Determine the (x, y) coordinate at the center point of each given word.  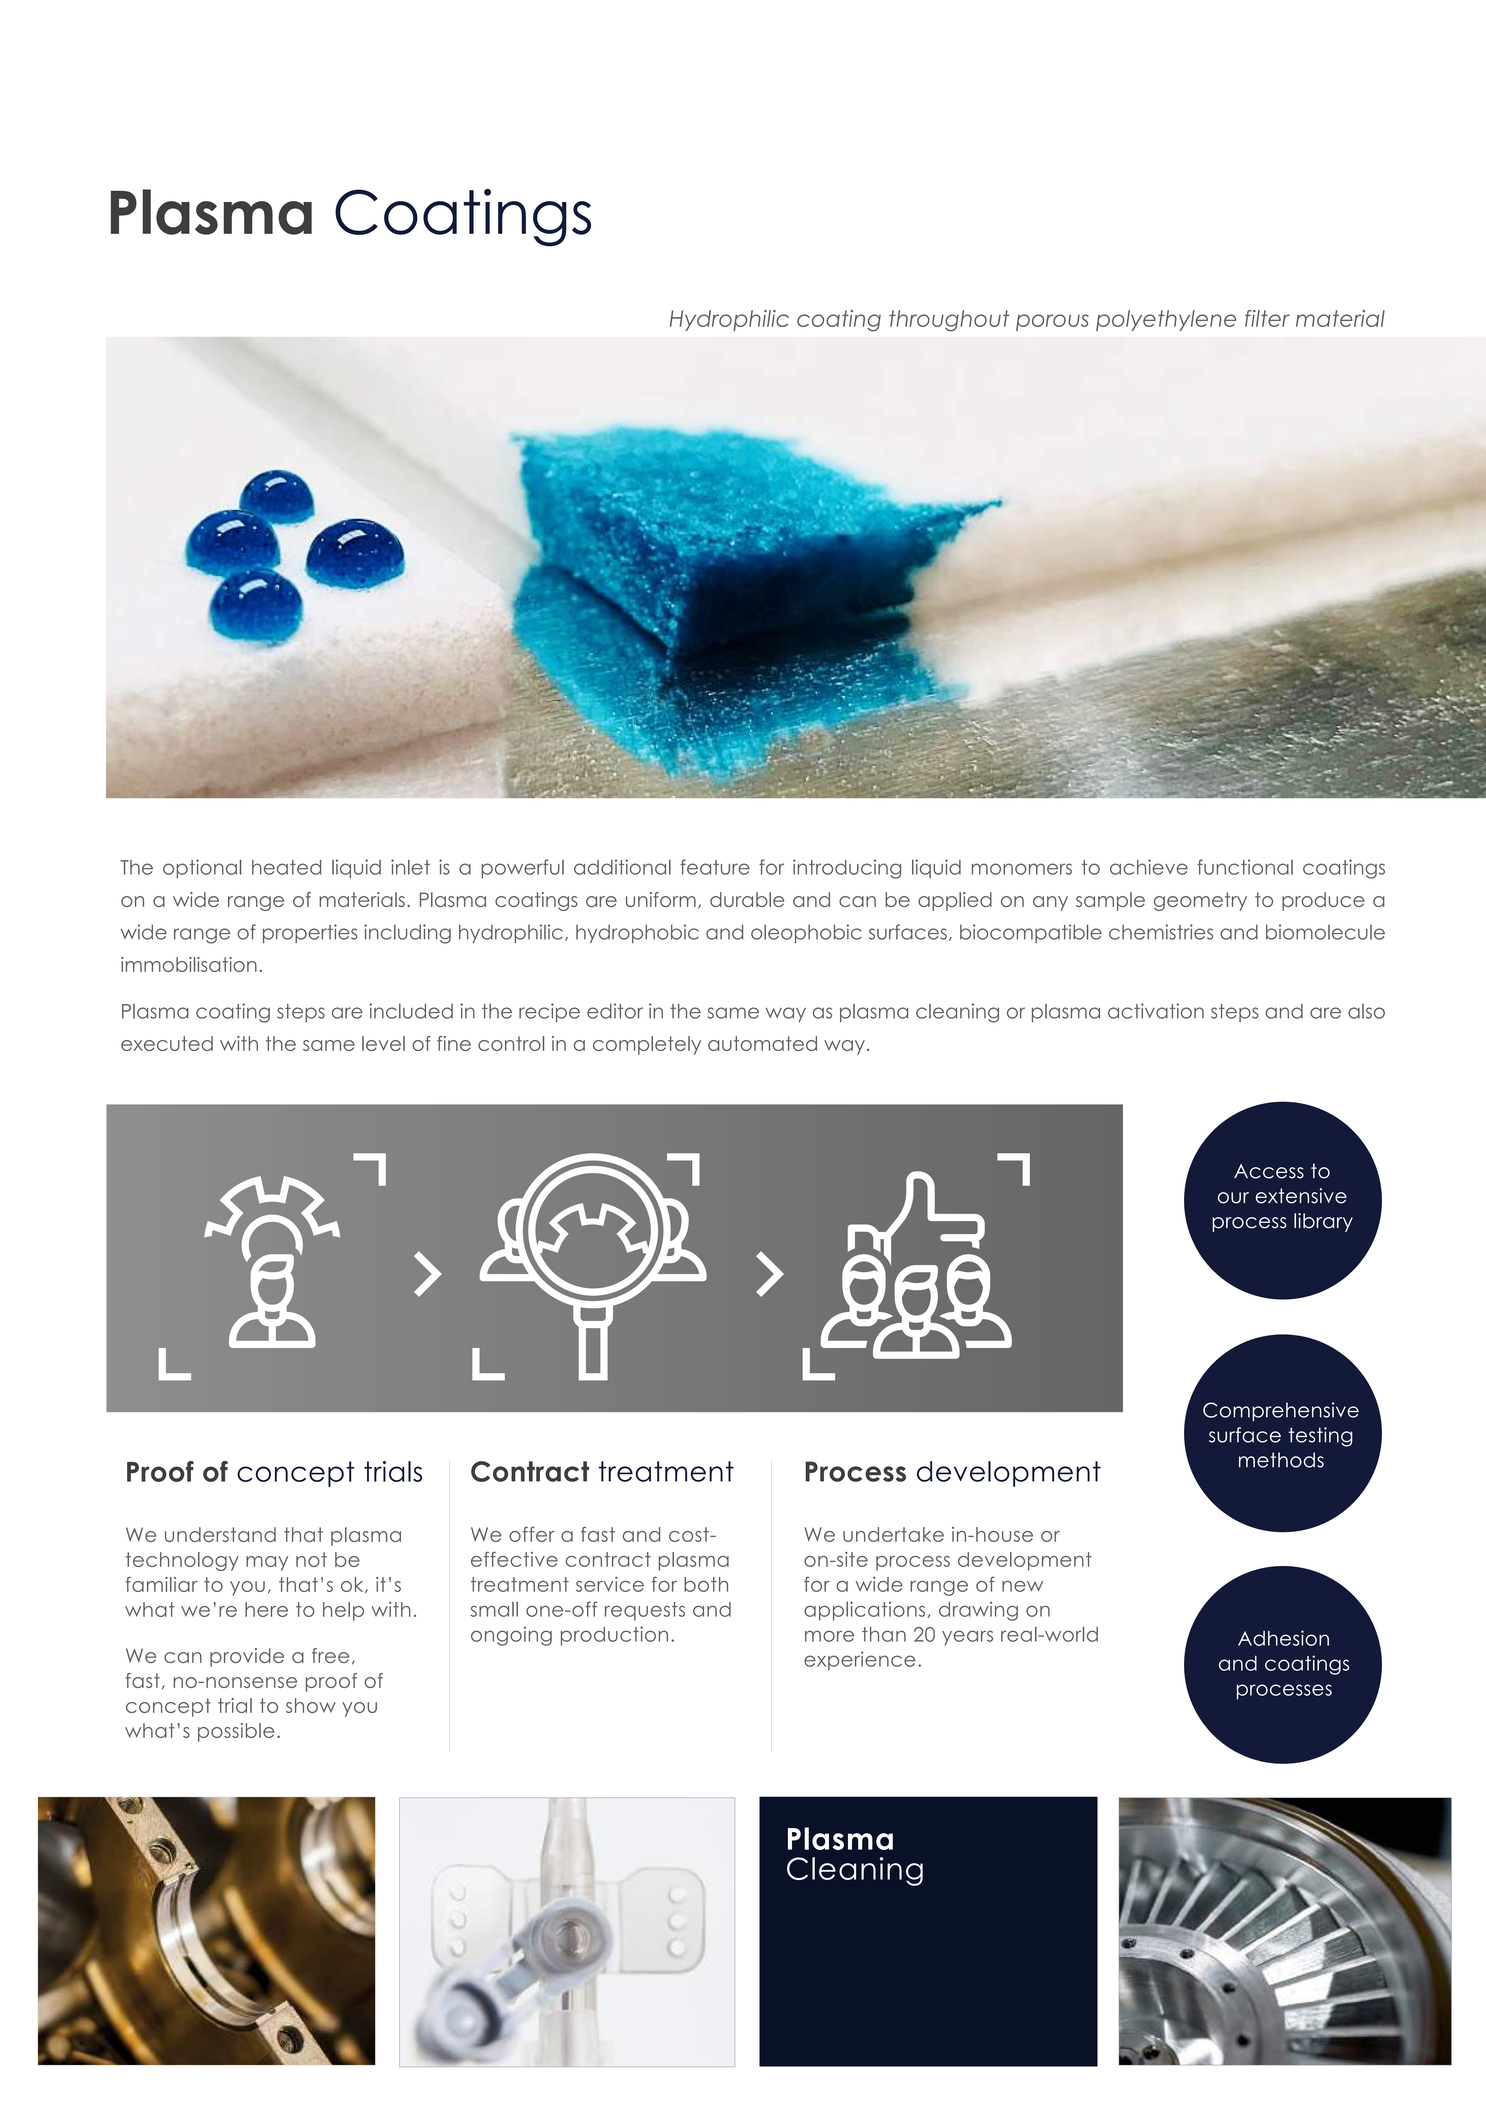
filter (1267, 318)
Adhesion (1283, 1638)
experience (860, 1661)
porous (1052, 322)
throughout (949, 321)
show (311, 1705)
